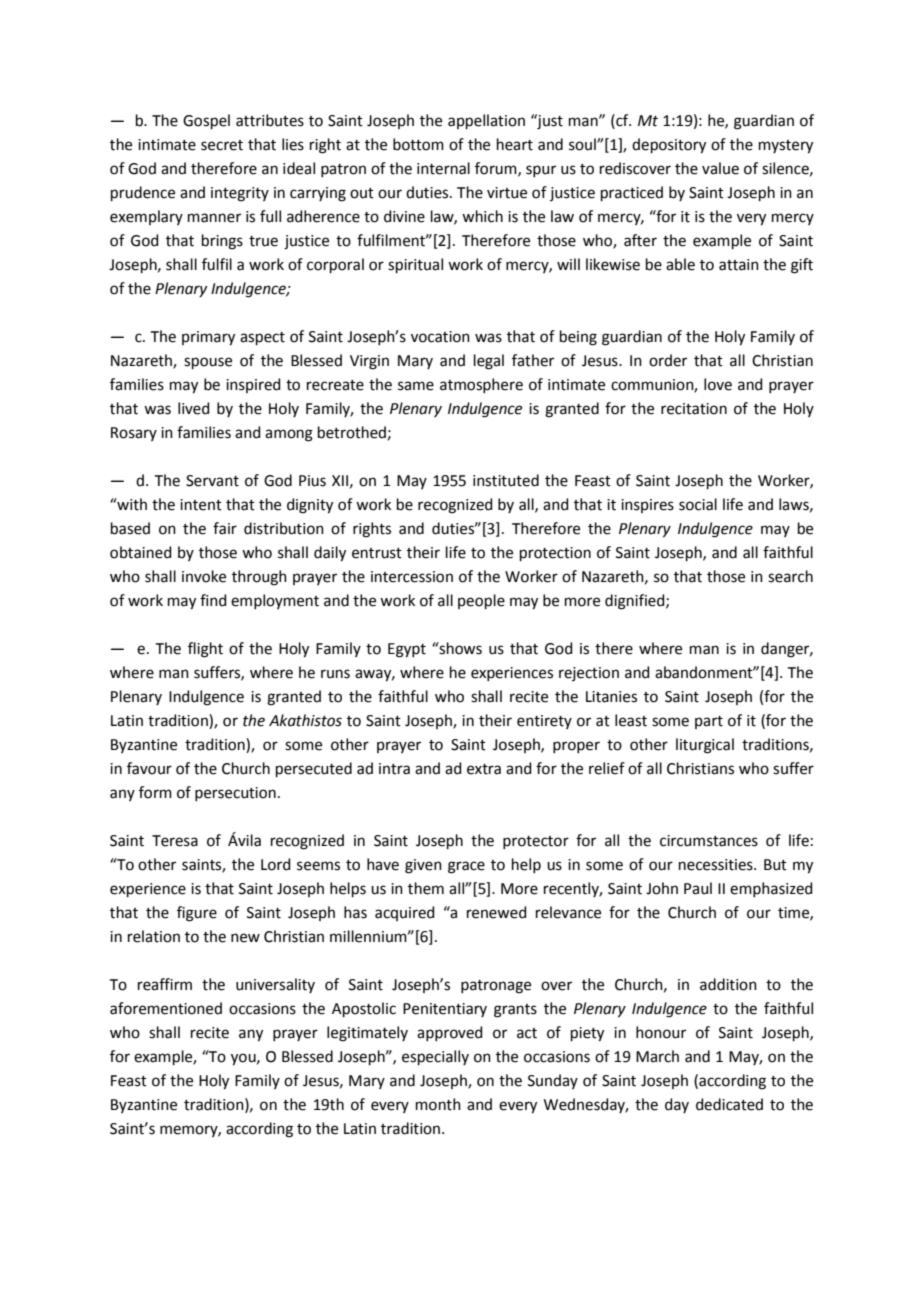 The width and height of the page is (924, 1308). I want to click on find, so click(213, 600).
